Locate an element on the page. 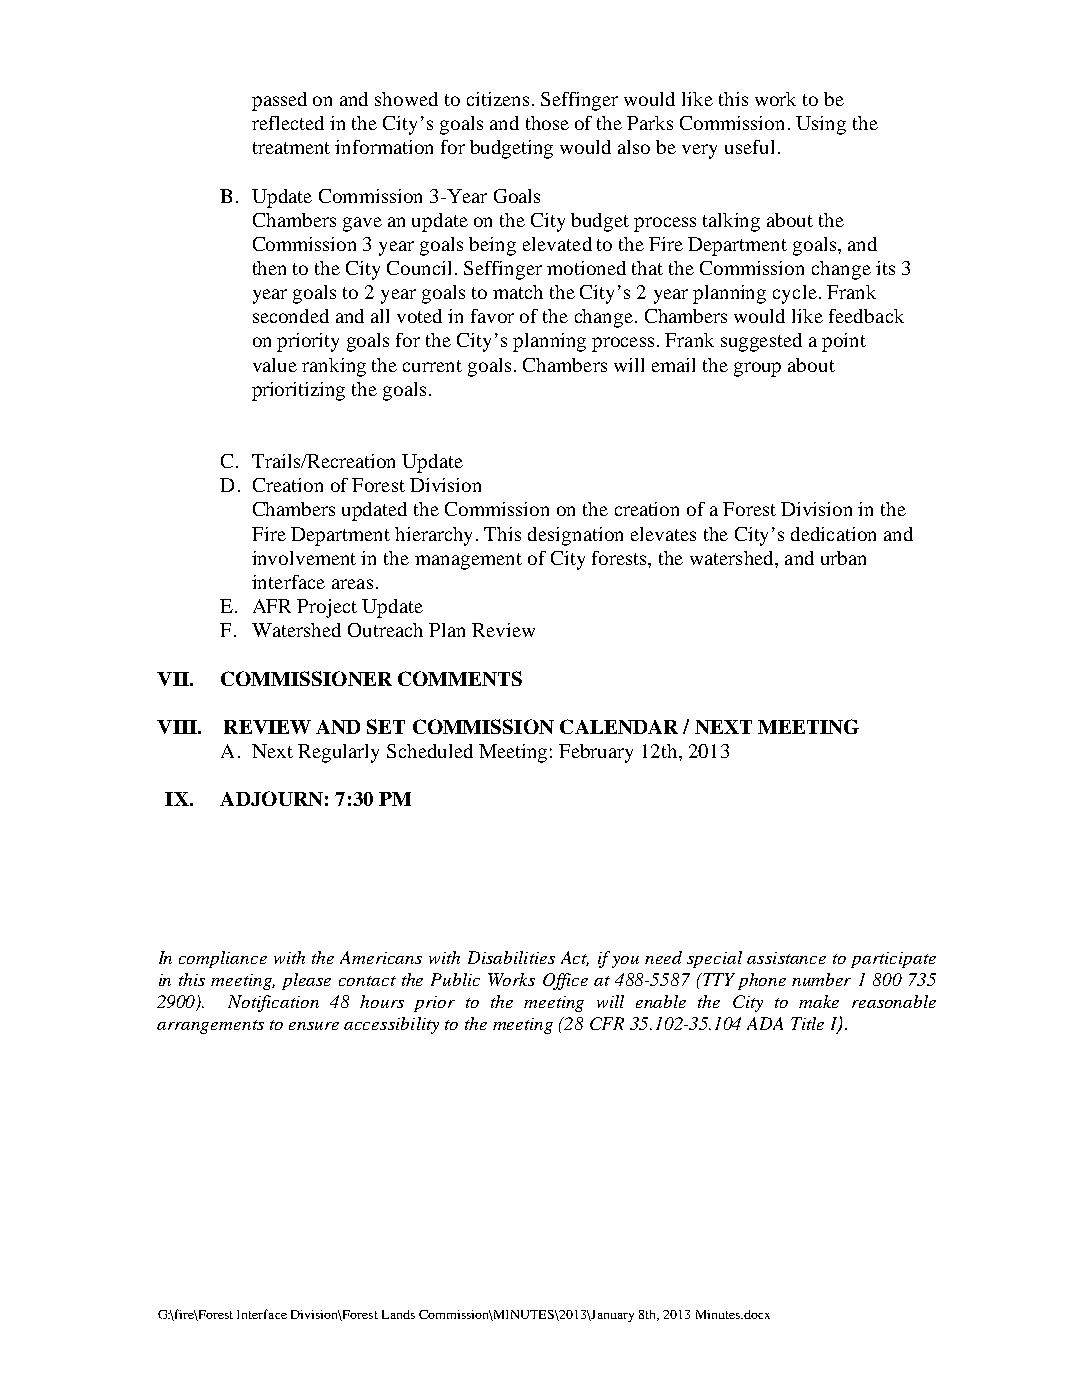 The width and height of the image is (1071, 1386). Title is located at coordinates (807, 1023).
